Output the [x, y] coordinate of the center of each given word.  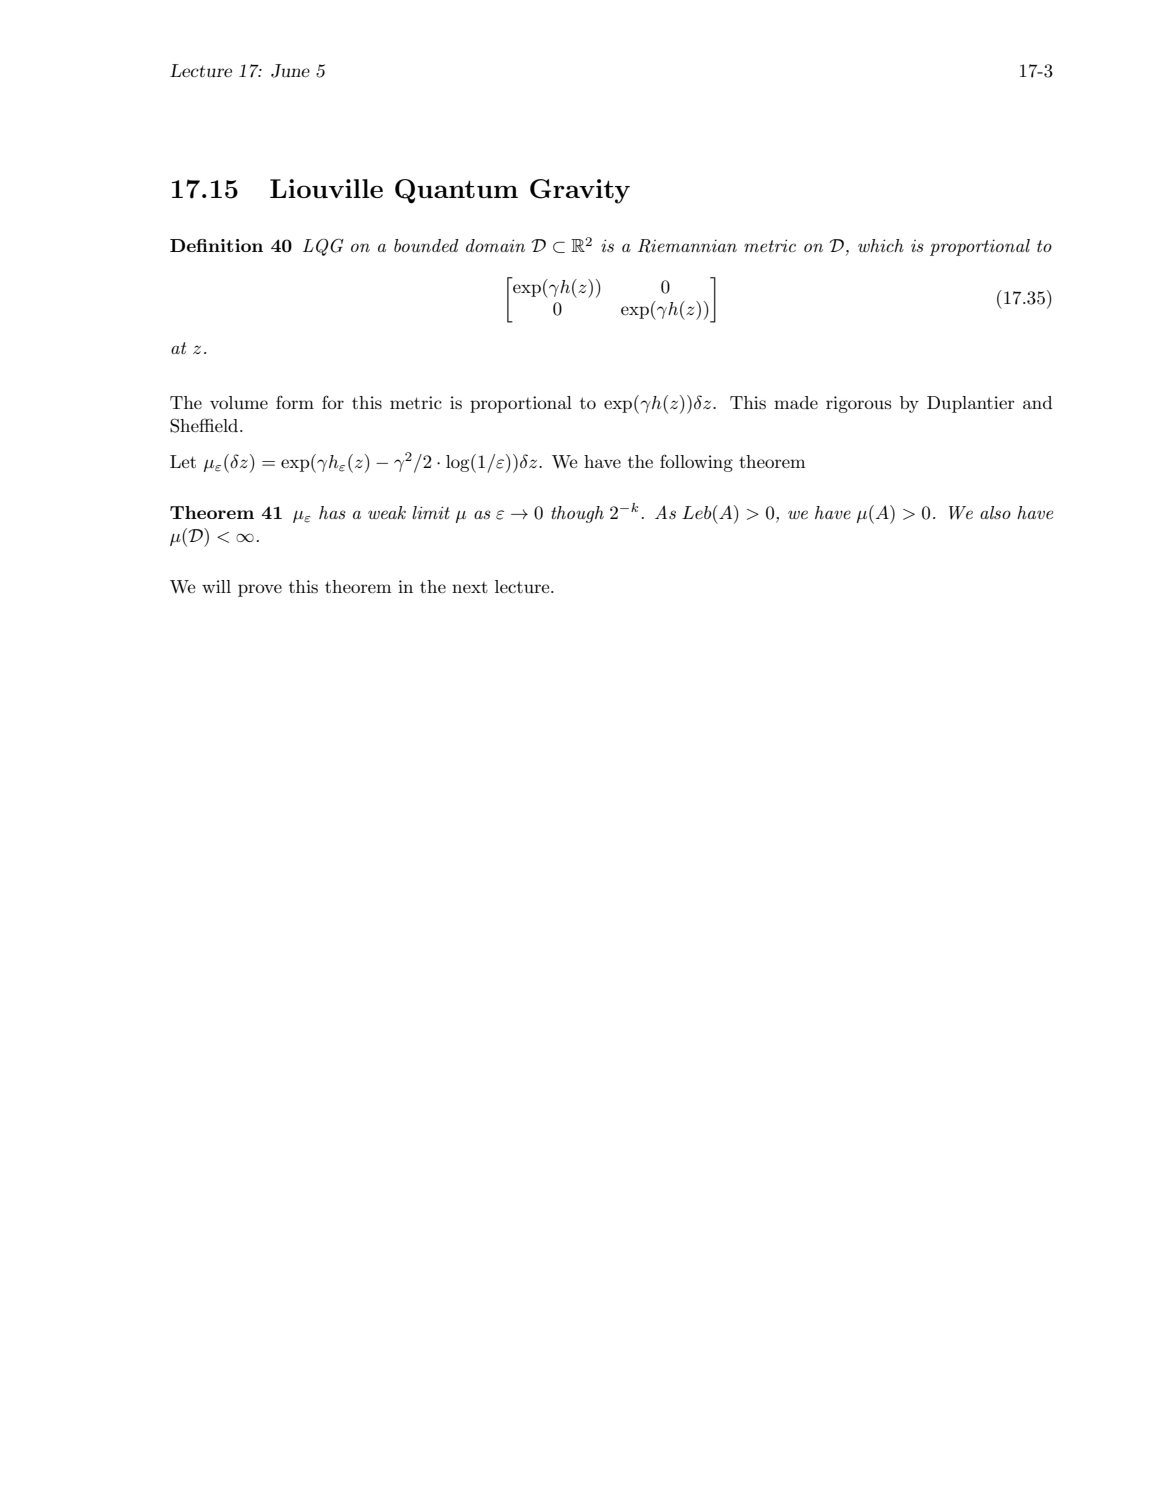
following [696, 463]
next [470, 587]
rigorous [858, 404]
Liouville [326, 188]
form [295, 402]
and [1037, 402]
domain [495, 245]
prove [260, 590]
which [881, 245]
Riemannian [687, 246]
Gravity [580, 191]
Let [183, 461]
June [290, 71]
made [796, 402]
